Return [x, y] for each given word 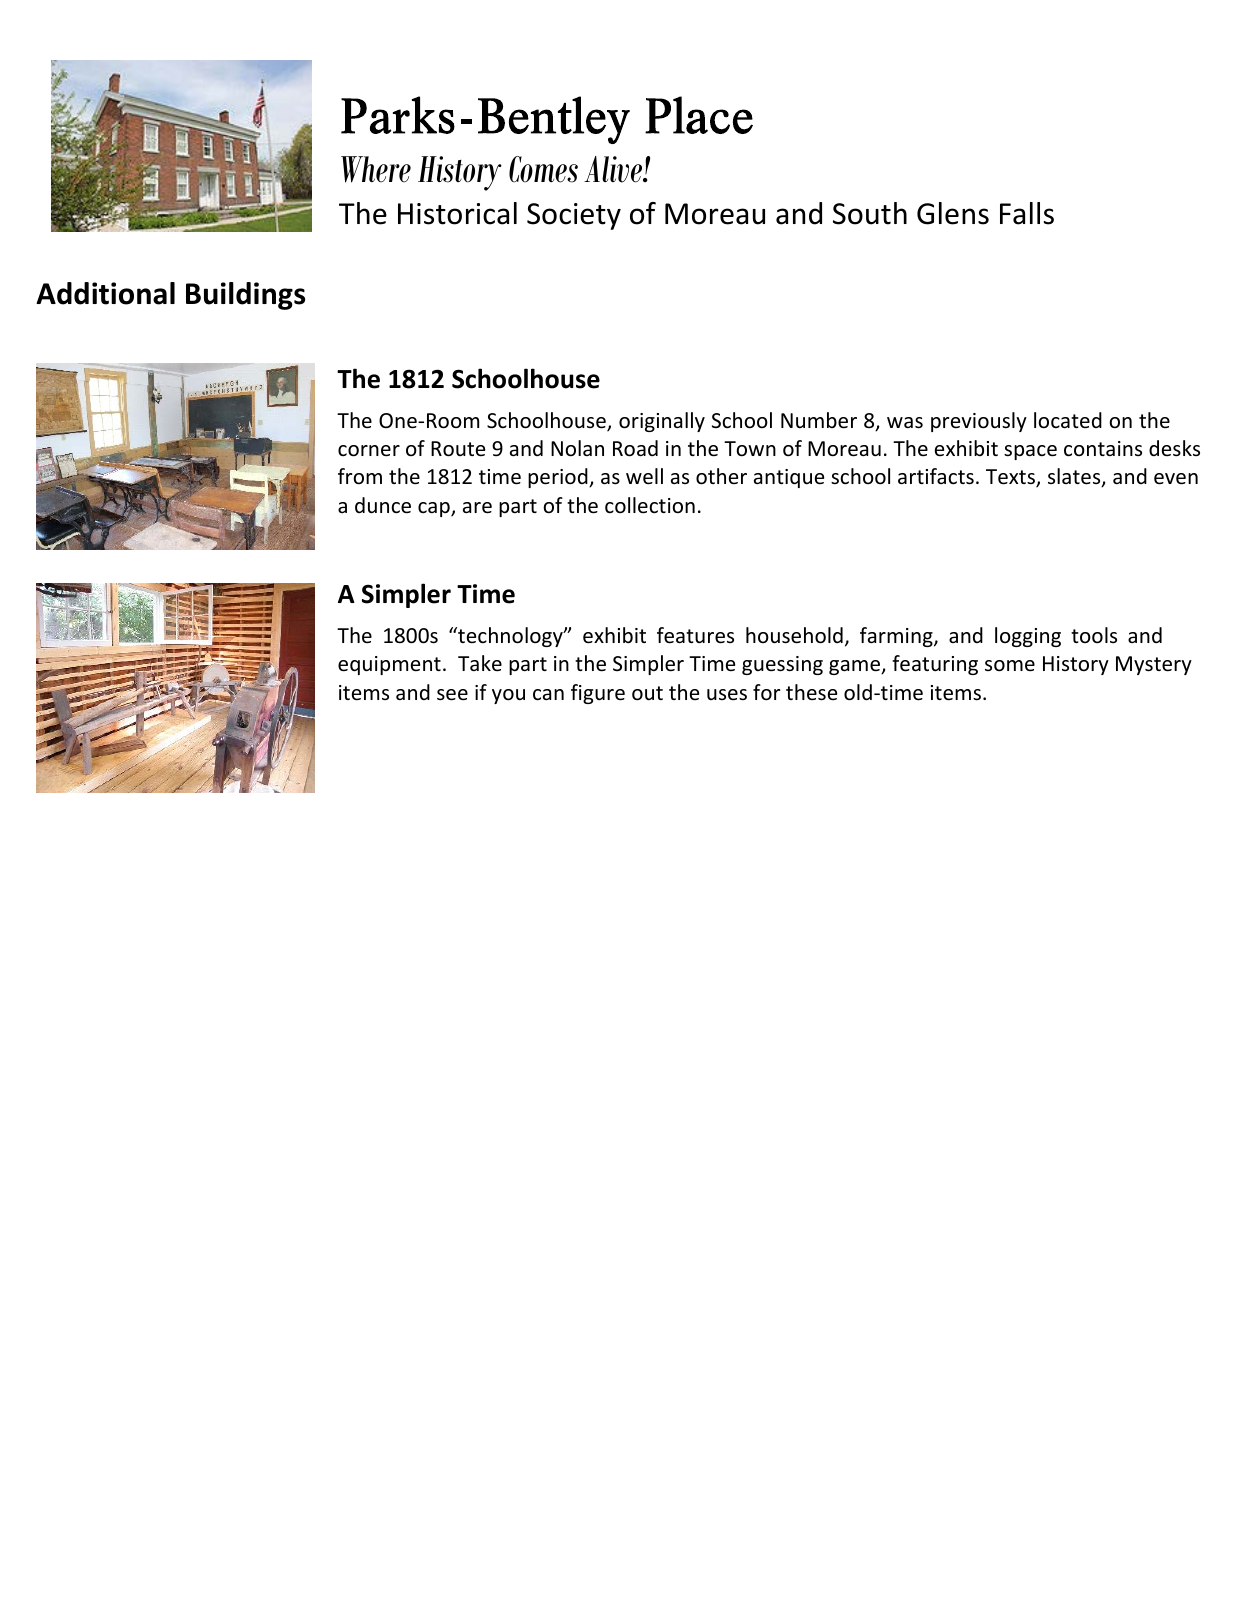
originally [662, 422]
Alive [614, 169]
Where [376, 169]
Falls [1027, 213]
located [1068, 420]
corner [369, 451]
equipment [389, 665]
